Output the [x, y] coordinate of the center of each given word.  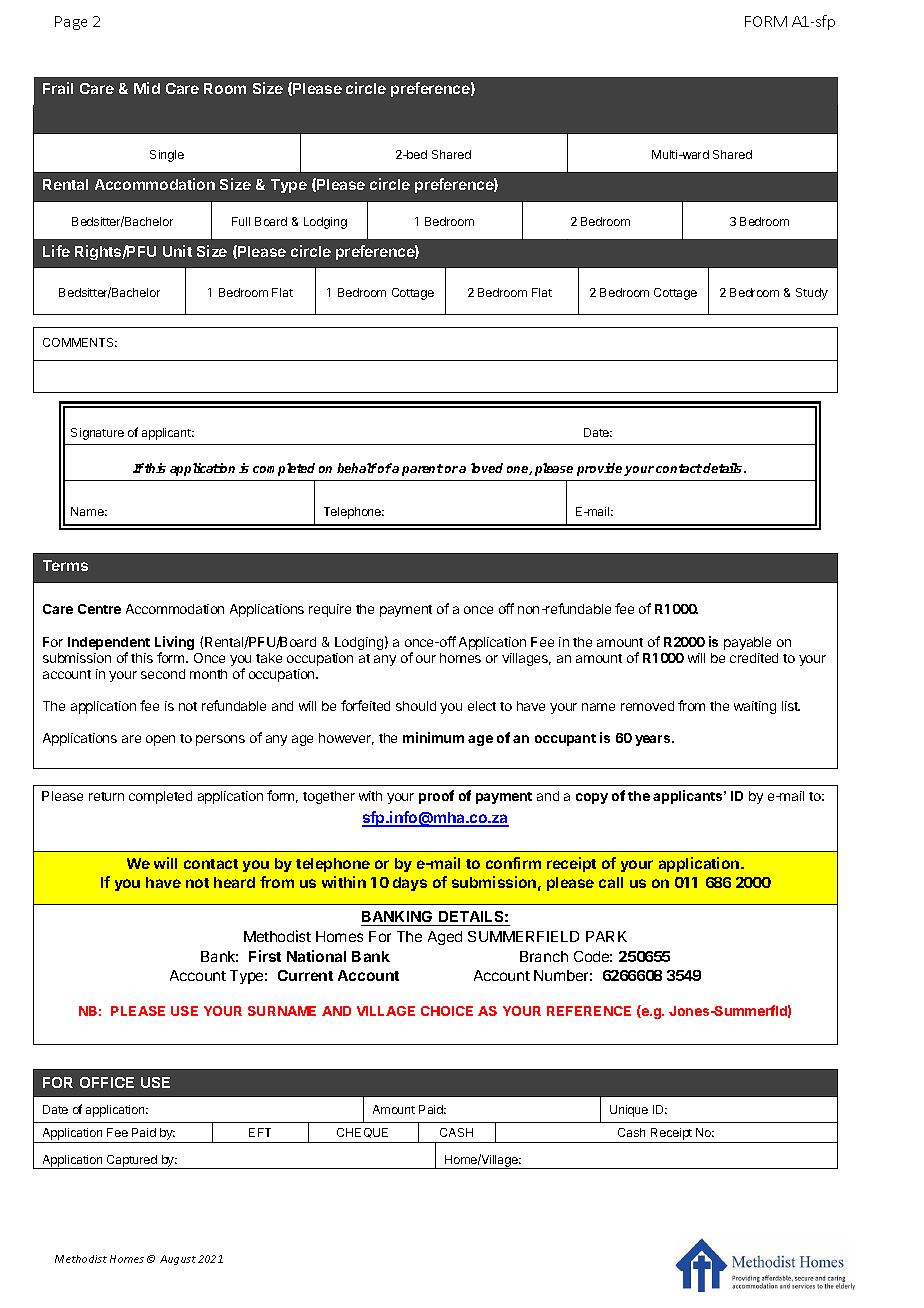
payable [747, 643]
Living [174, 644]
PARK [606, 936]
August [178, 1260]
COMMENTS [80, 342]
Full [241, 221]
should [416, 706]
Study [812, 294]
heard [234, 882]
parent [422, 470]
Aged [445, 938]
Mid [147, 88]
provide [601, 469]
